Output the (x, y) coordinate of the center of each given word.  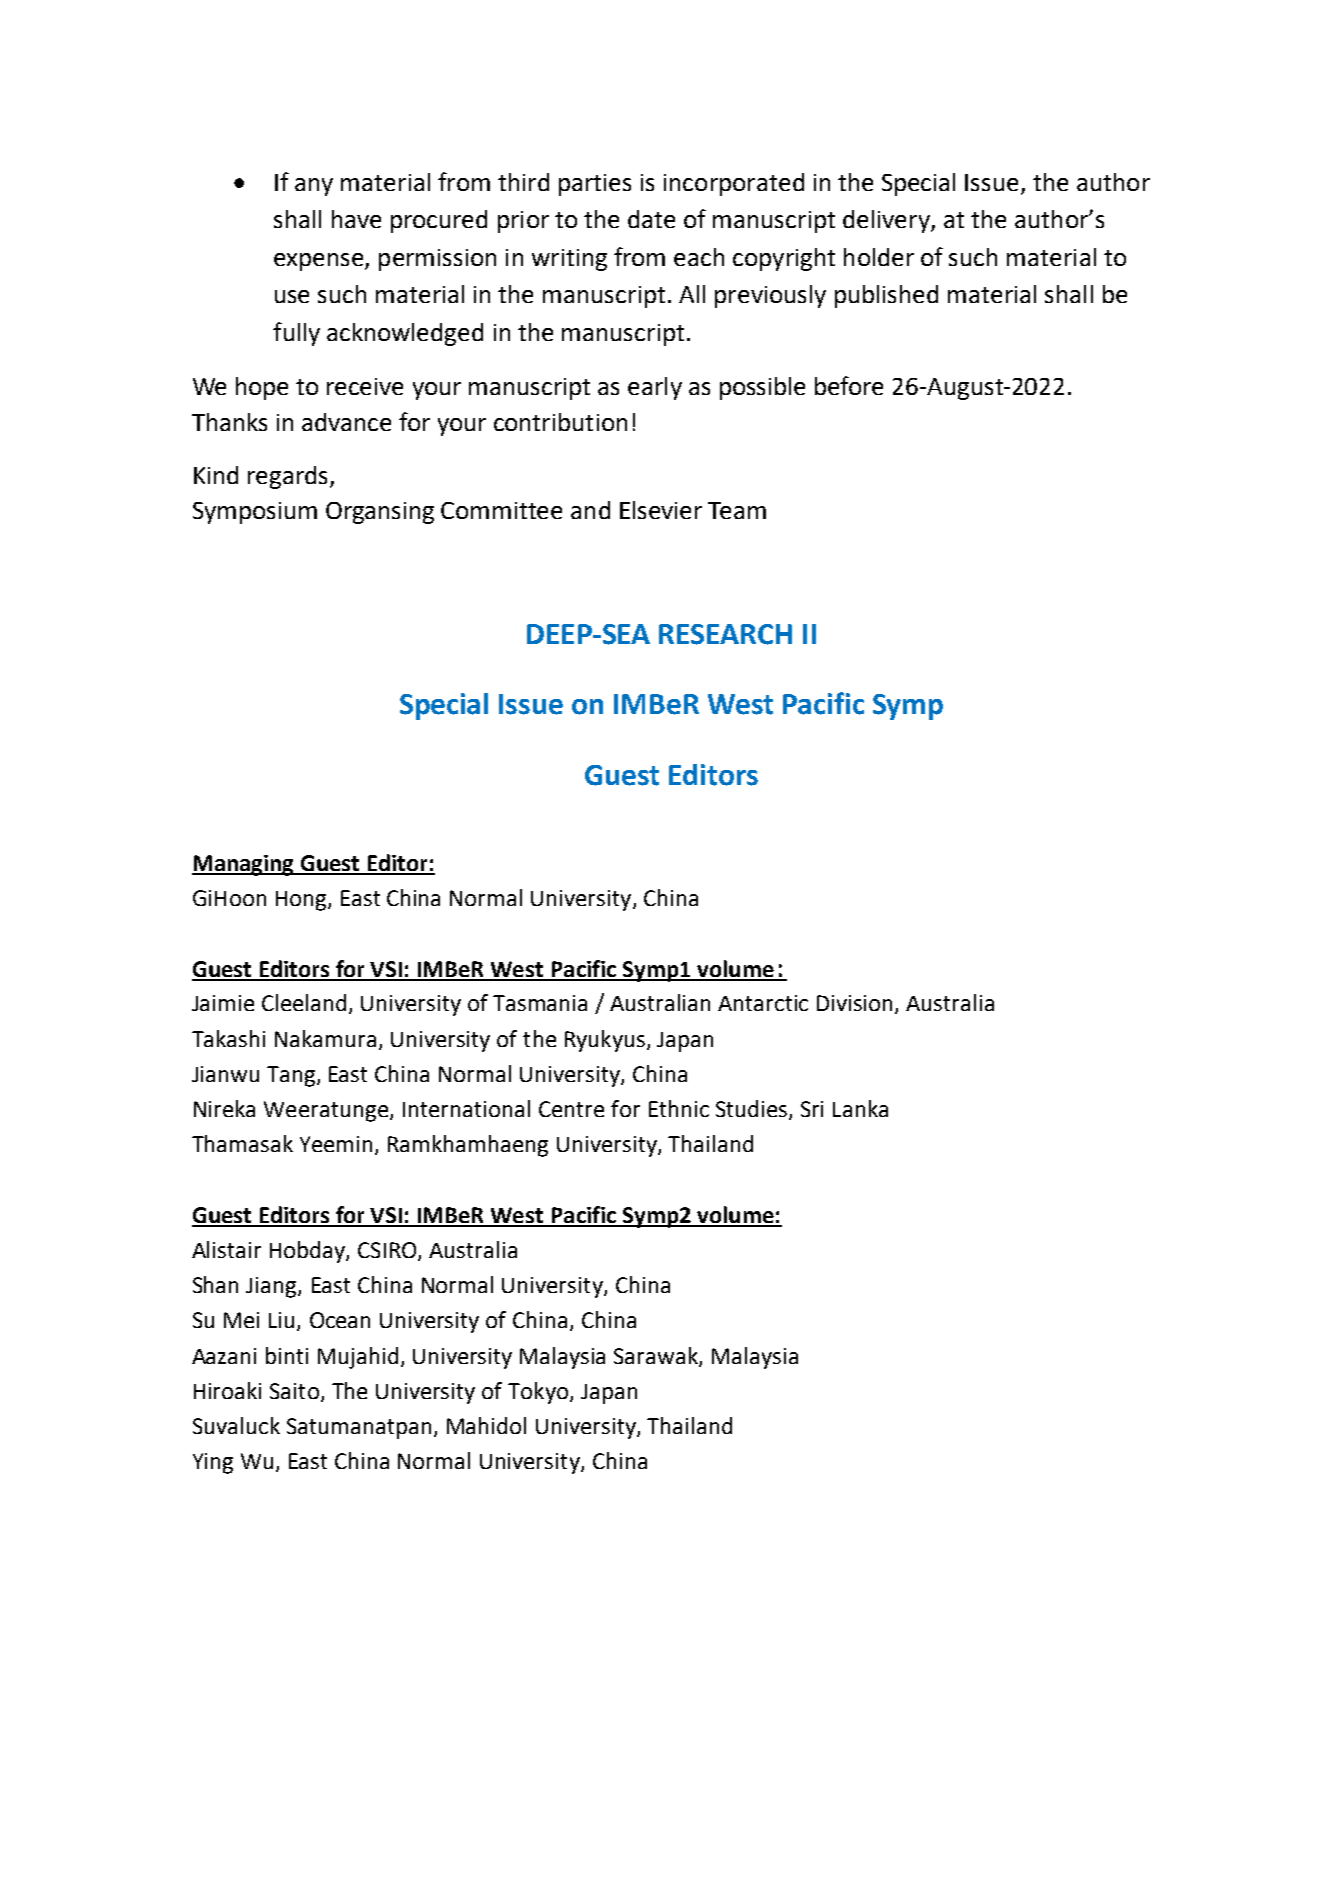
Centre (571, 1109)
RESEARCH (725, 634)
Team (737, 510)
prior (523, 222)
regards (287, 477)
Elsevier (661, 510)
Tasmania (540, 1003)
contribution (560, 422)
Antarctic (763, 1003)
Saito (294, 1391)
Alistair (226, 1249)
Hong (302, 901)
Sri (812, 1109)
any (314, 187)
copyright (784, 259)
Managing (244, 865)
